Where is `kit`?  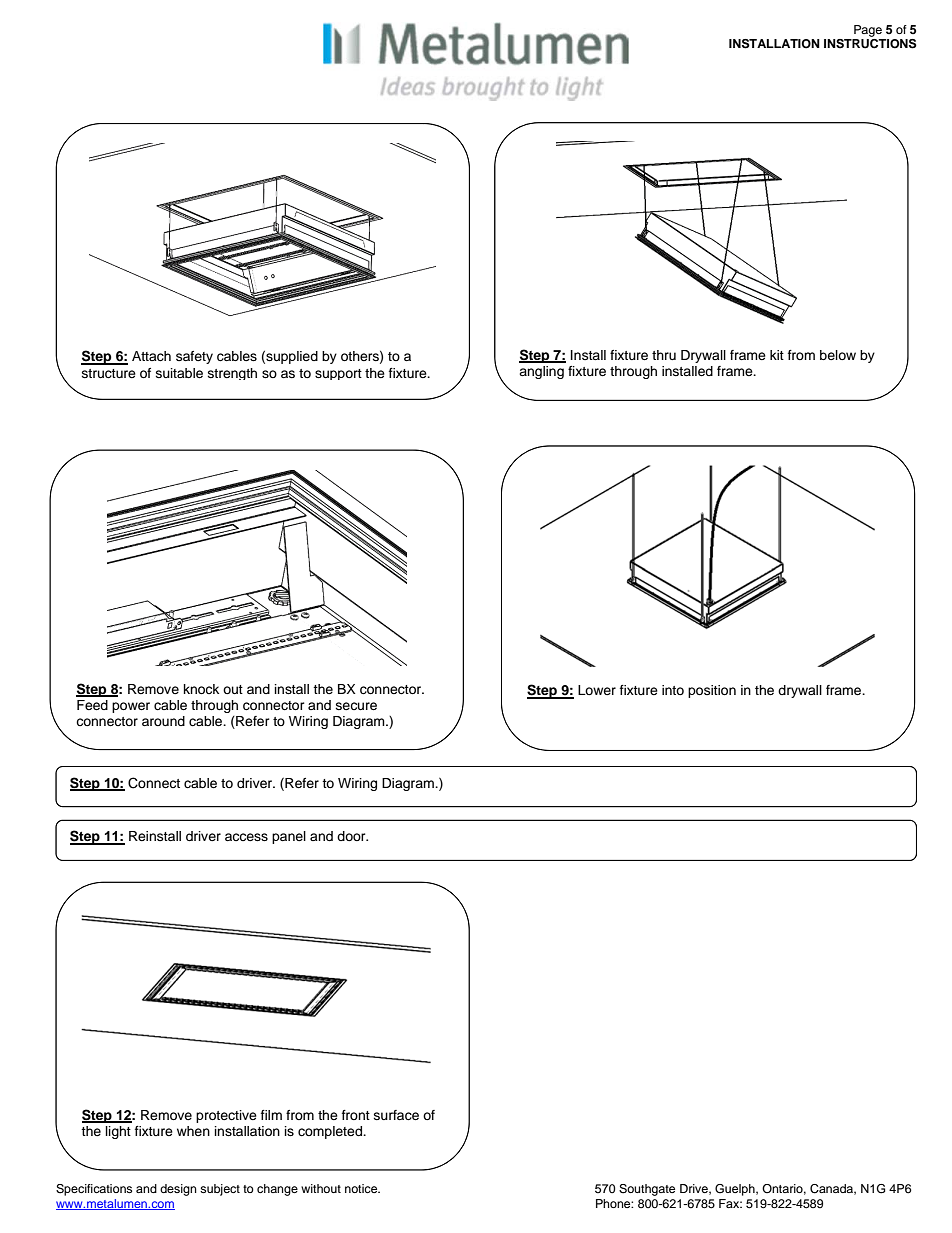
kit is located at coordinates (777, 355).
